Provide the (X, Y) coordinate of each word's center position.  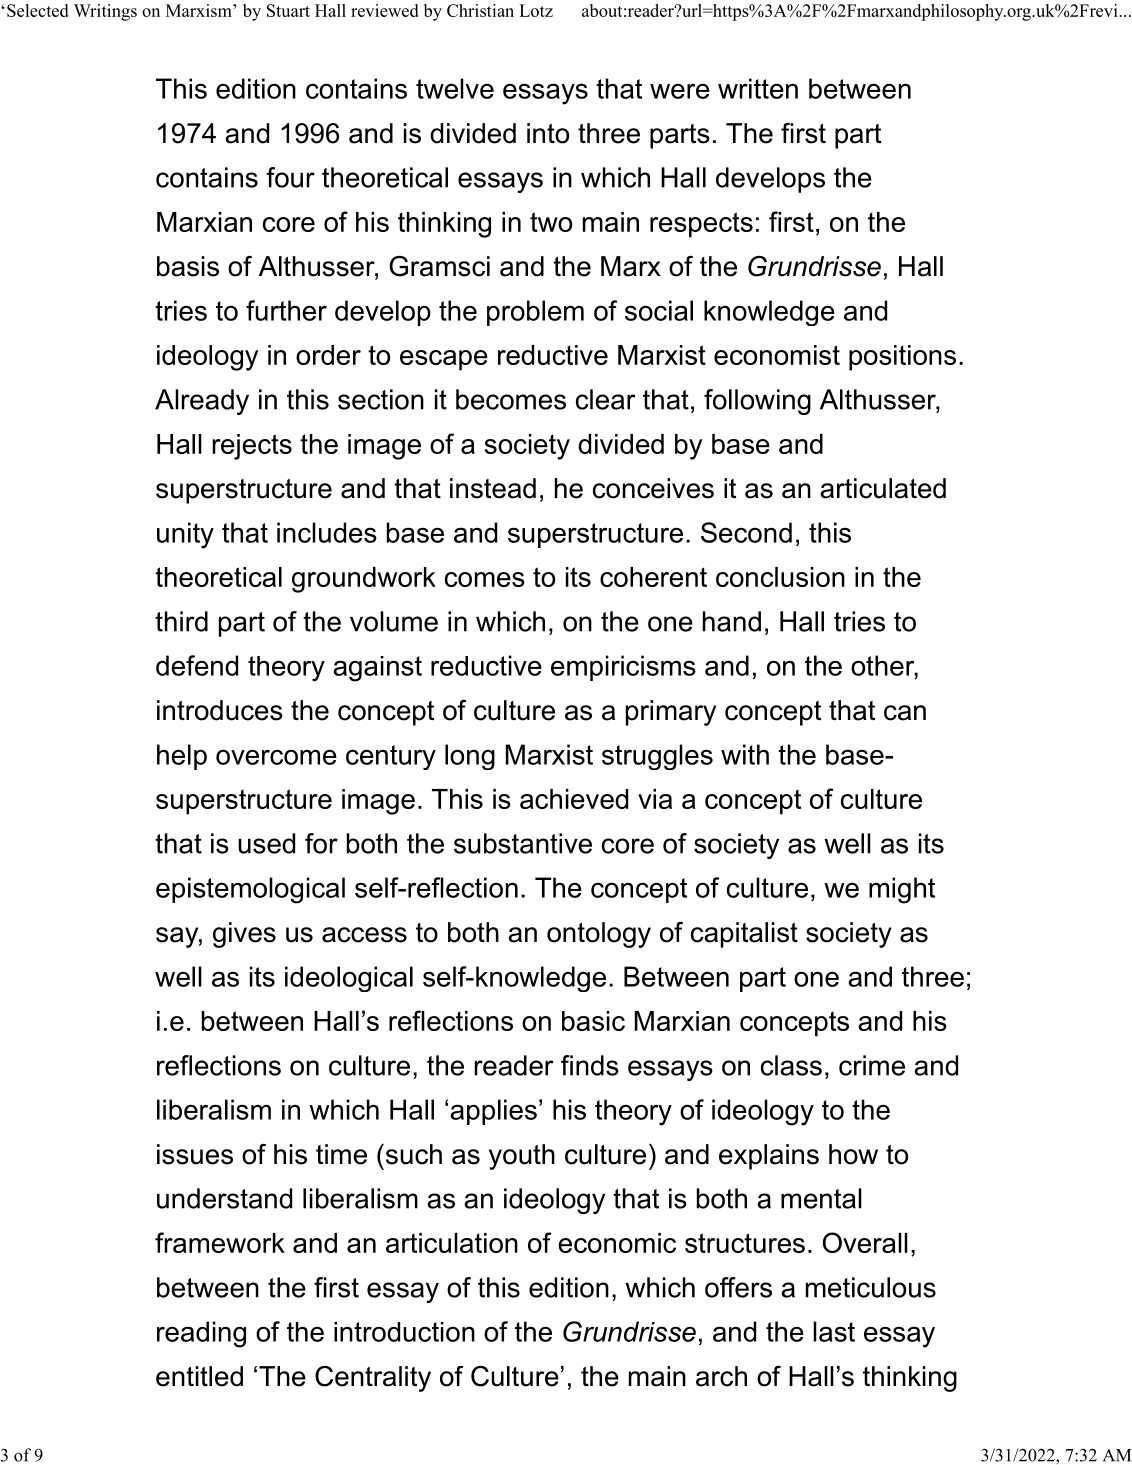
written (758, 88)
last (834, 1331)
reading (201, 1334)
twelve (455, 88)
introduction (404, 1332)
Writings (105, 12)
